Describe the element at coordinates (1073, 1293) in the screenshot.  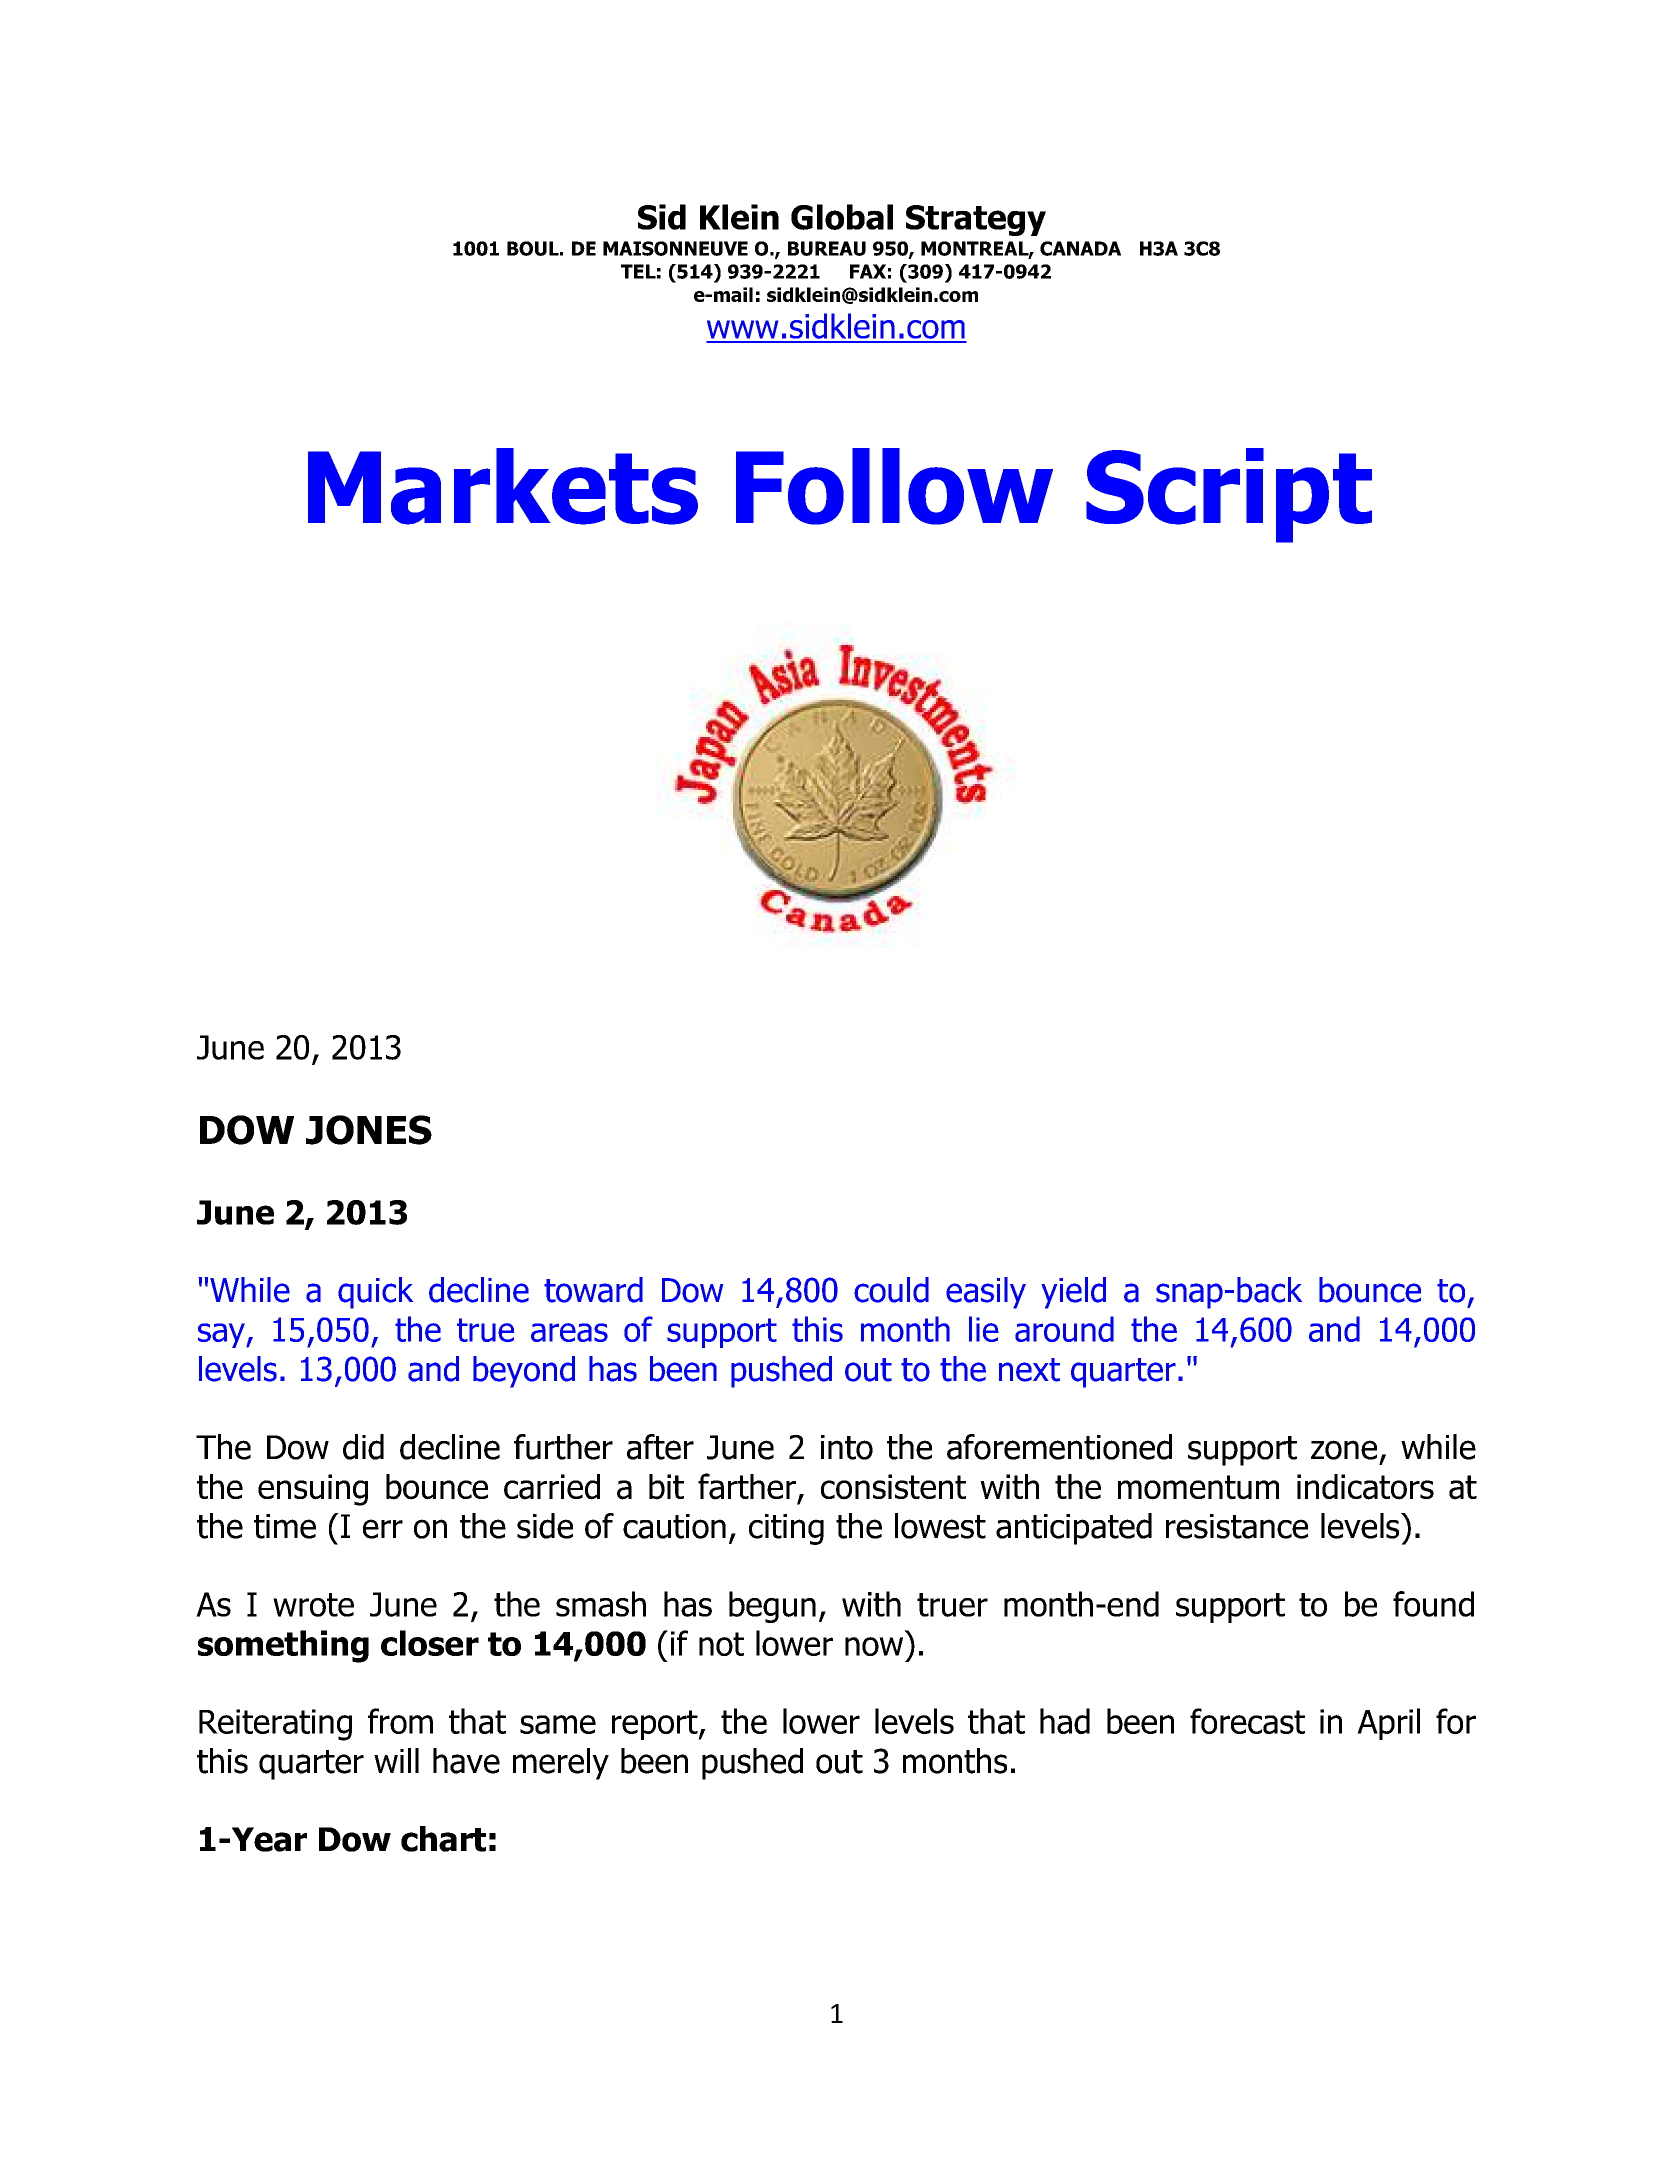
I see `yield` at that location.
